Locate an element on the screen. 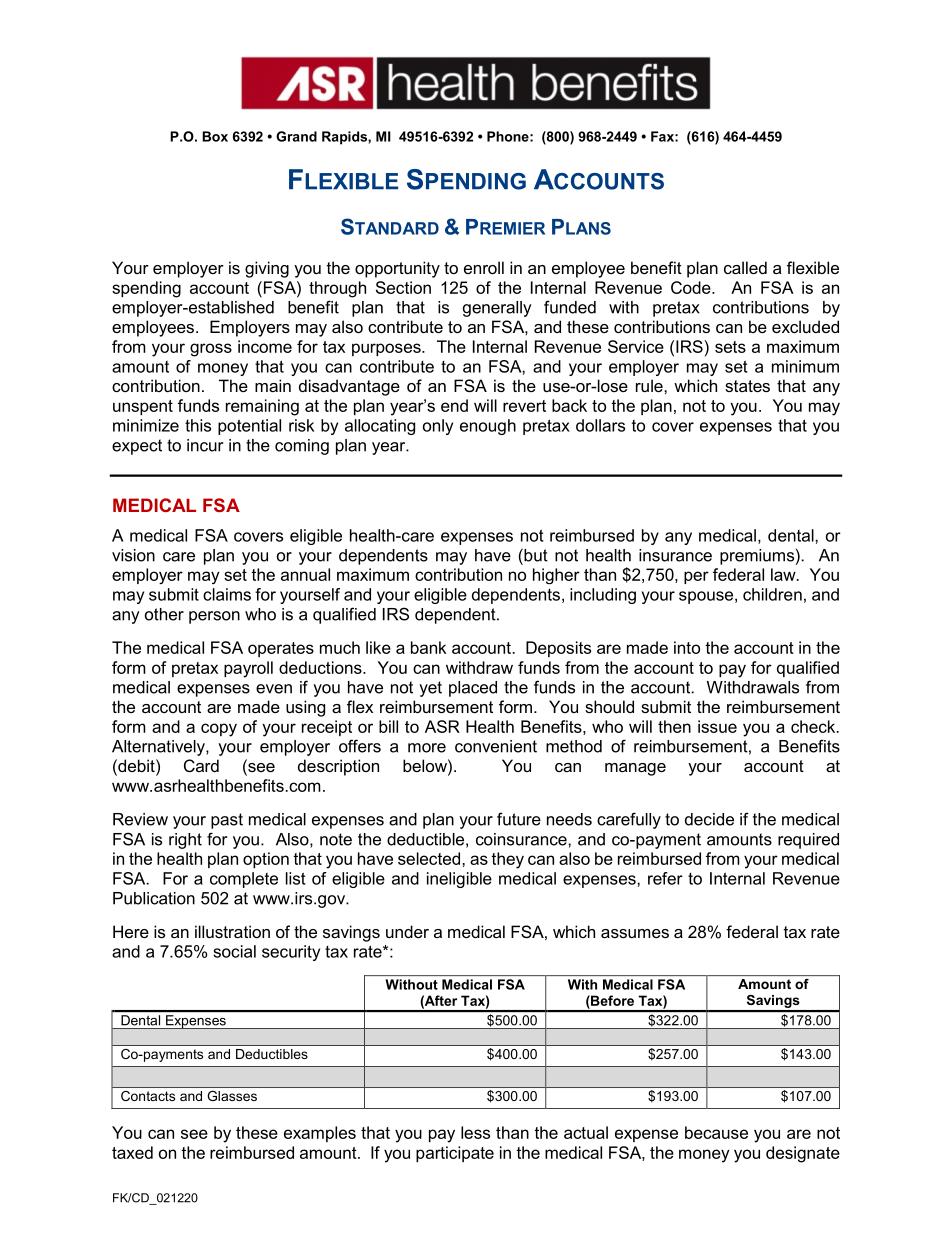 The height and width of the screenshot is (1233, 952). states is located at coordinates (747, 386).
